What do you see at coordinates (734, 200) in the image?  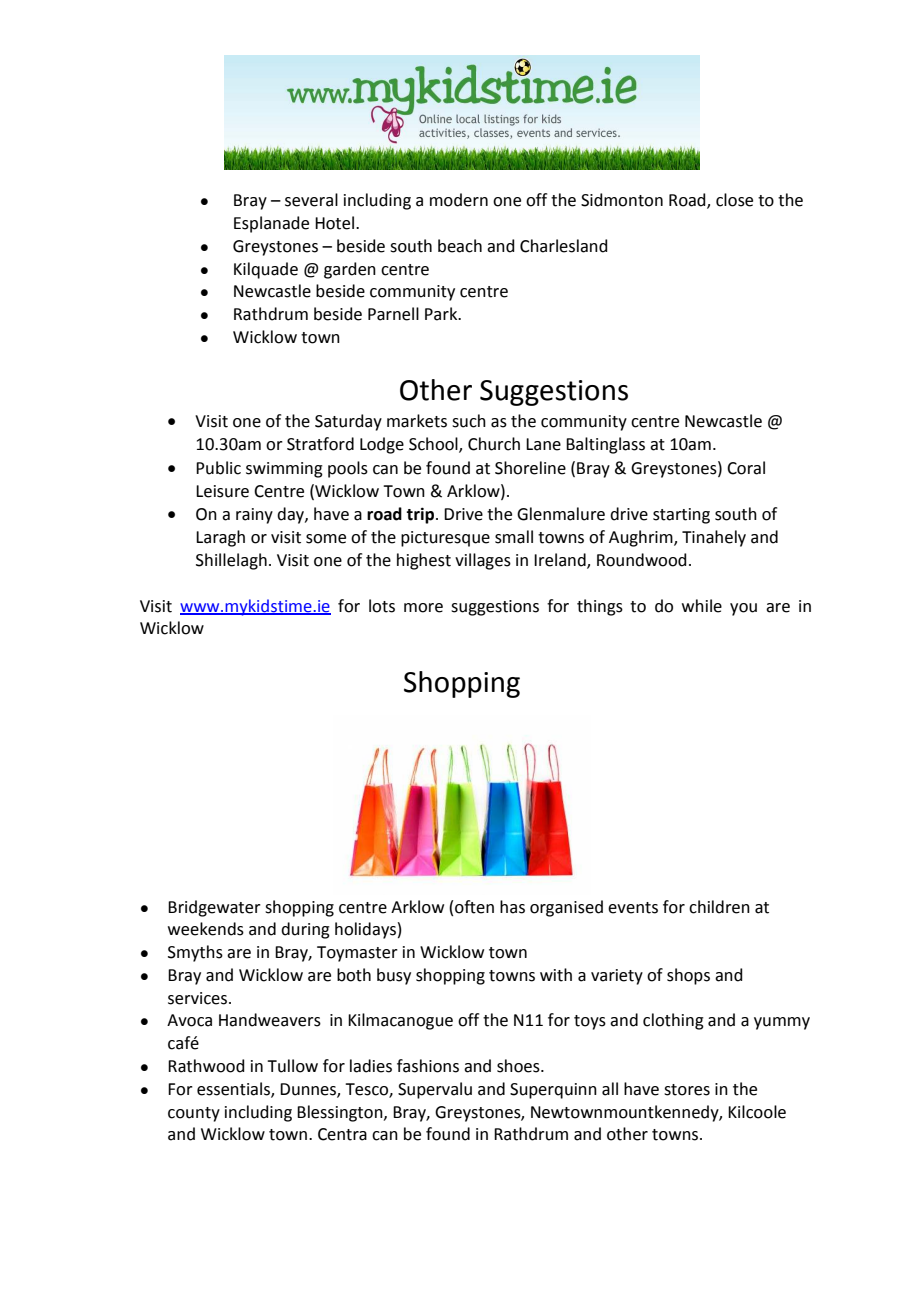 I see `close` at bounding box center [734, 200].
